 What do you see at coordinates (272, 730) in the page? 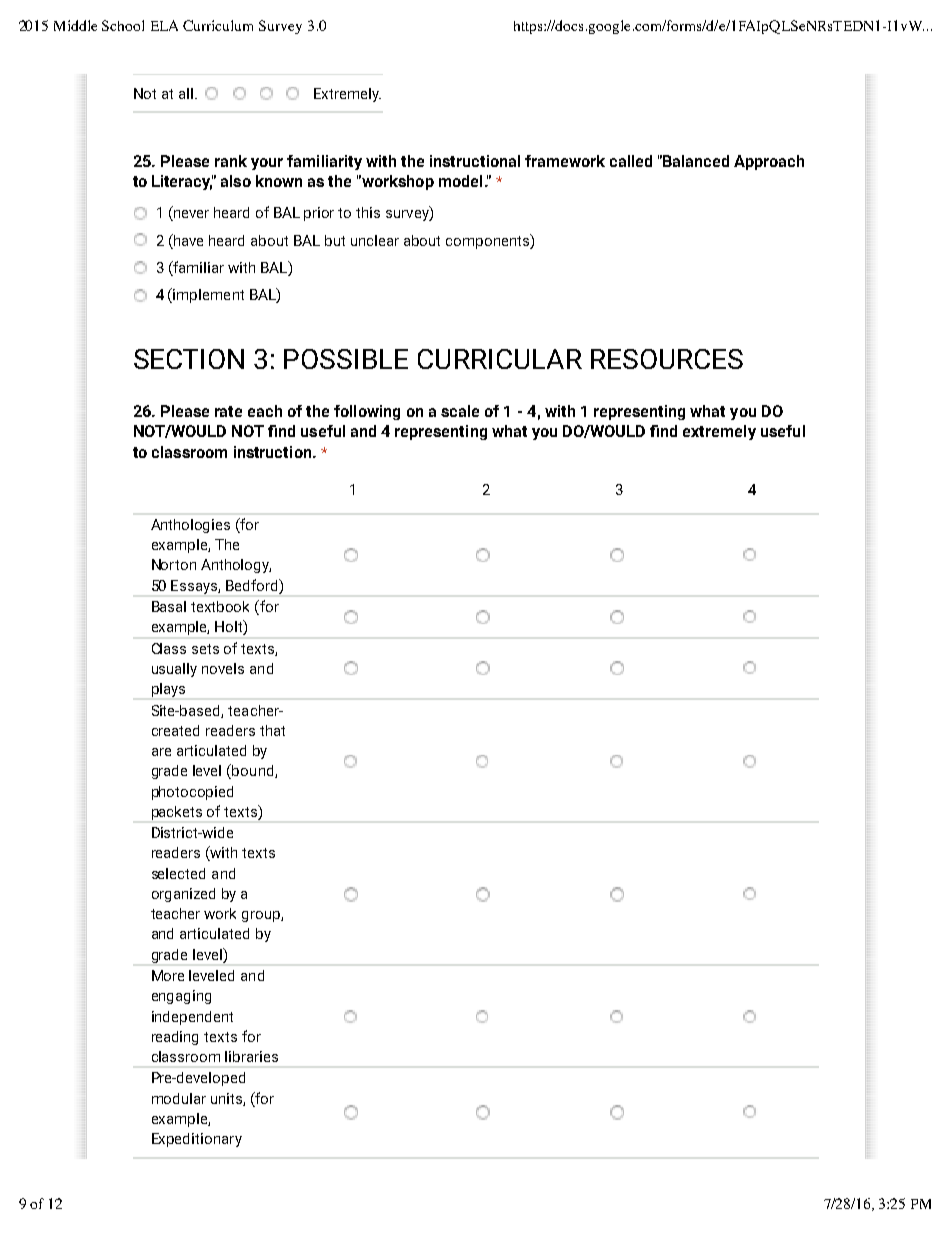
I see `that` at bounding box center [272, 730].
